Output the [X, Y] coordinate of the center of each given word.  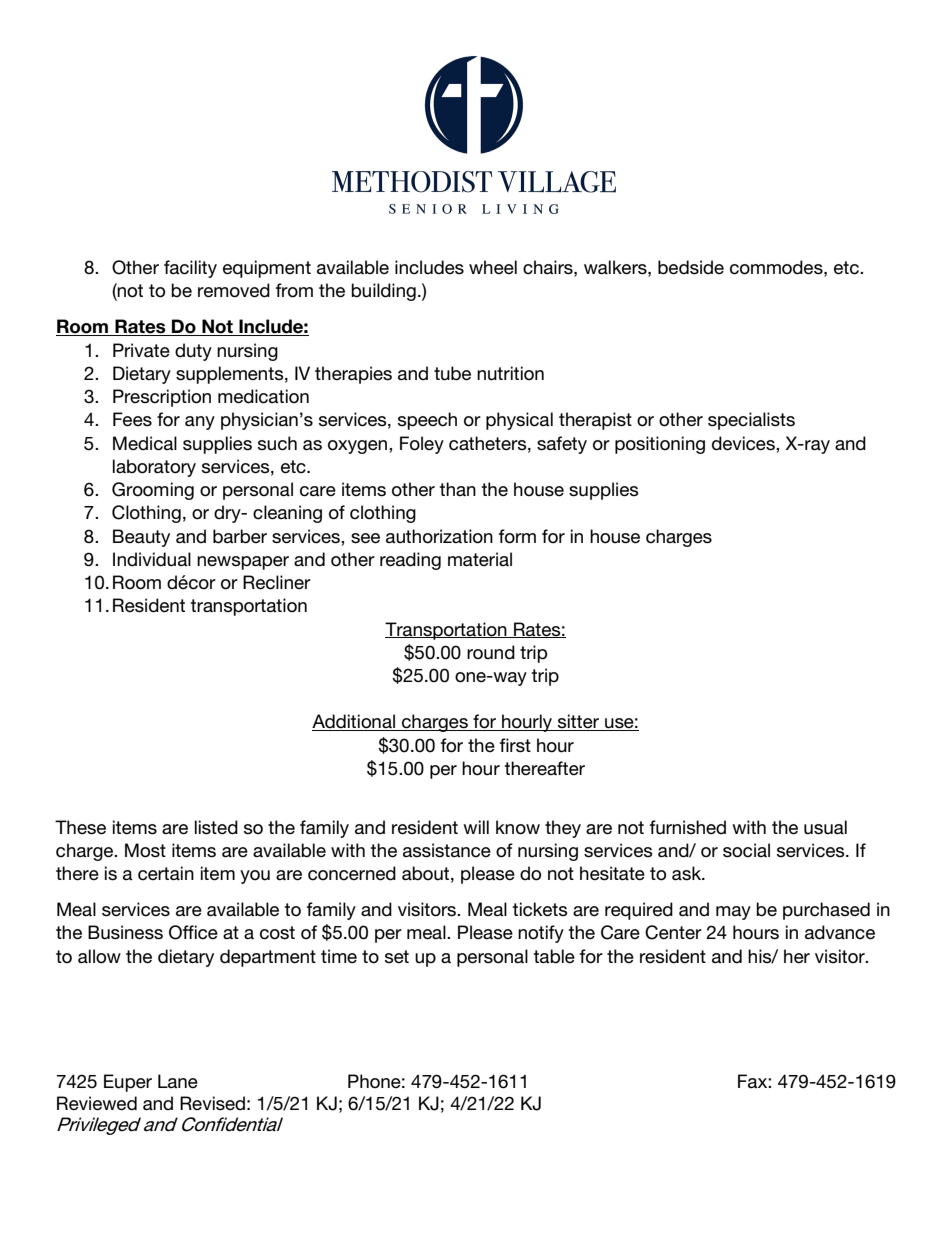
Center [673, 932]
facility [190, 269]
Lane [178, 1081]
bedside [691, 267]
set [397, 957]
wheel [493, 267]
